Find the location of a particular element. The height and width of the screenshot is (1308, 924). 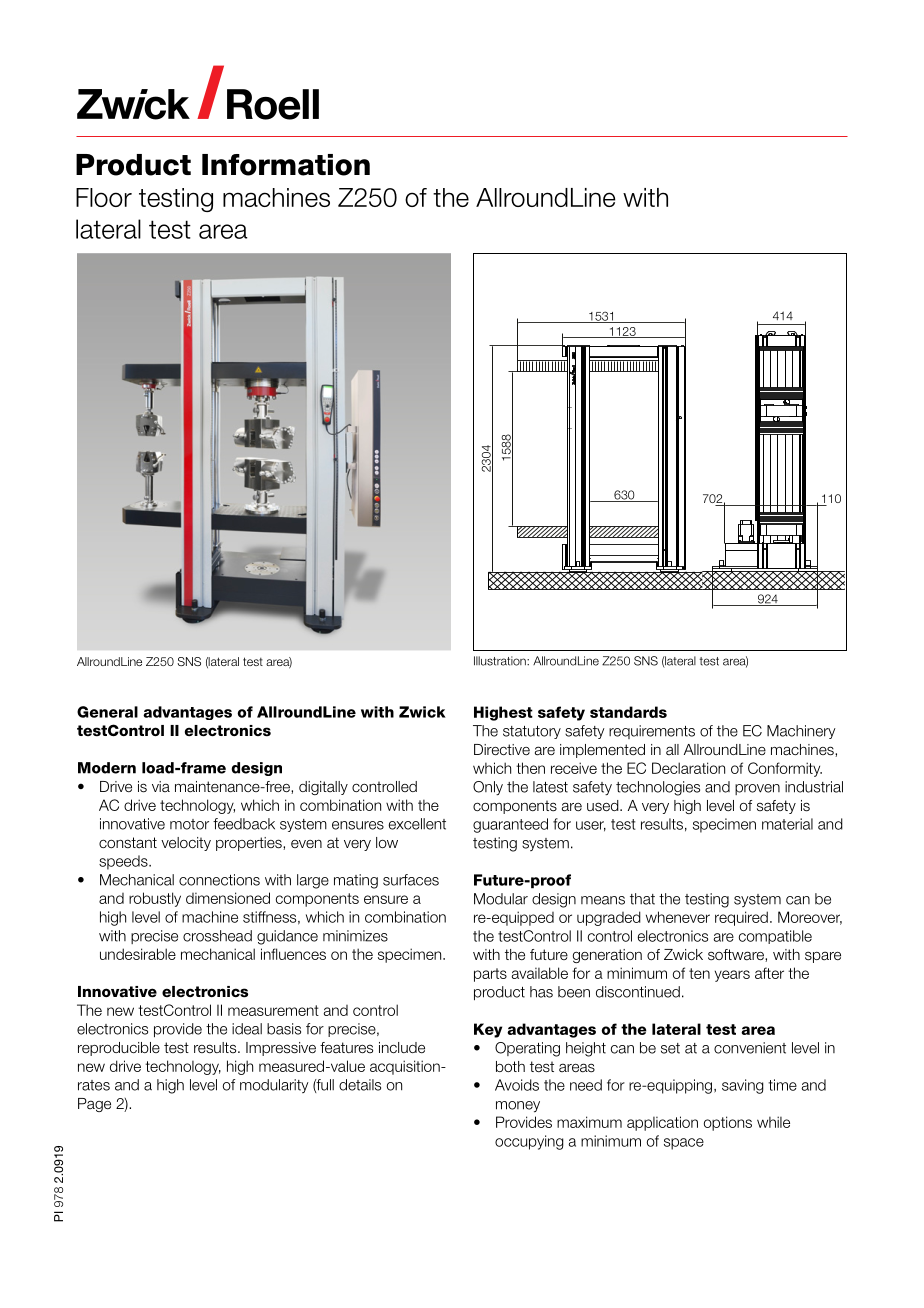

General is located at coordinates (107, 712).
